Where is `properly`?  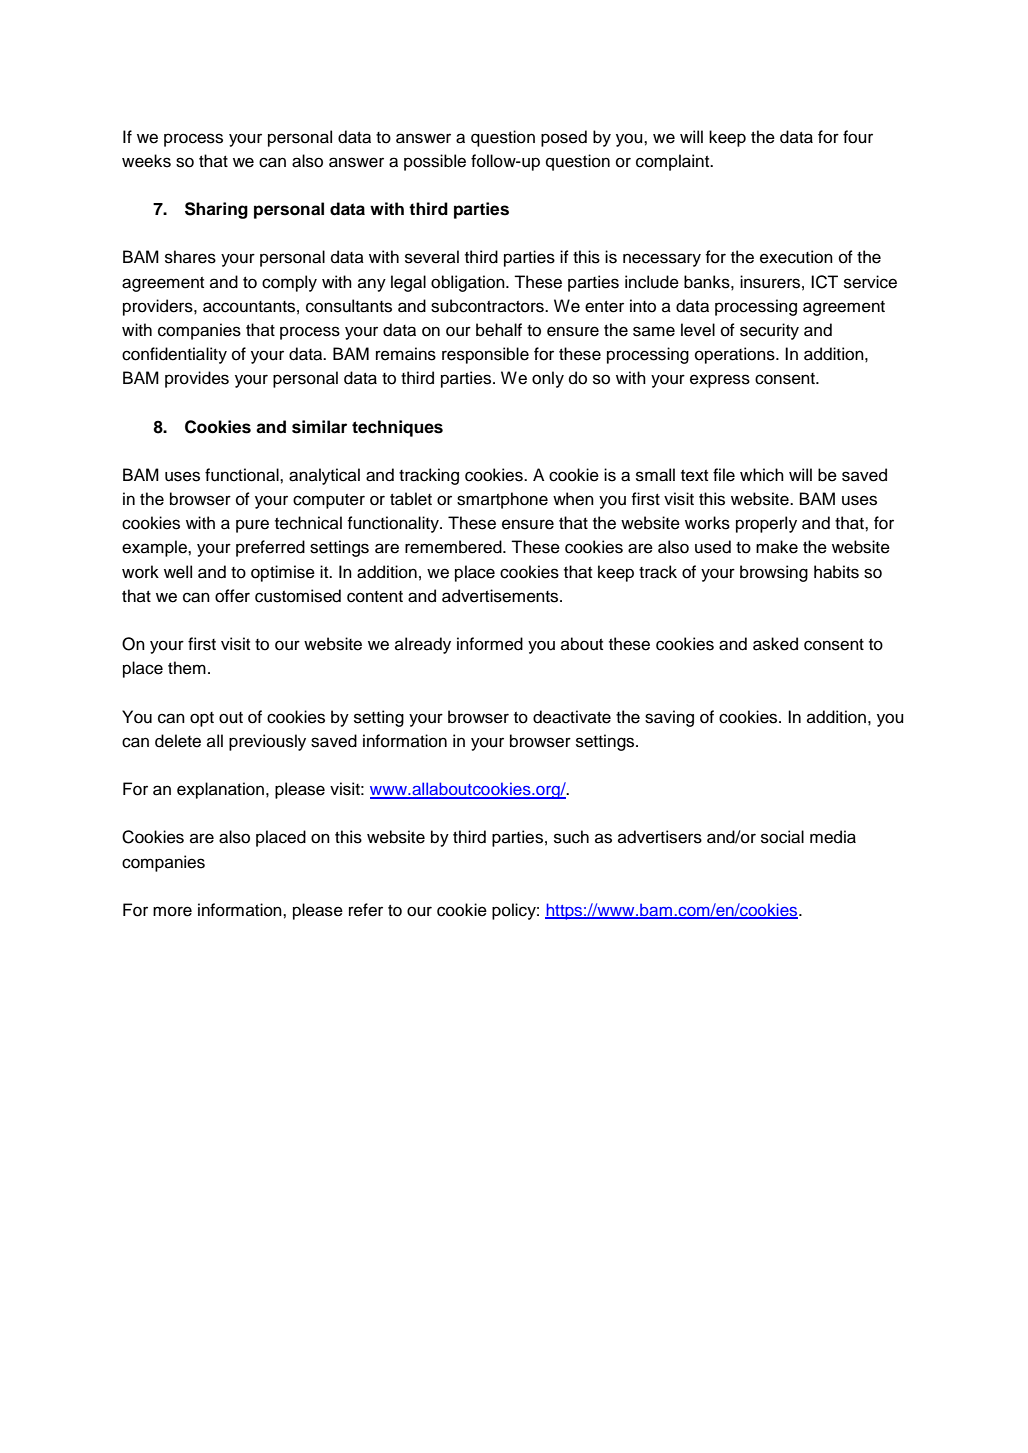 properly is located at coordinates (766, 524).
